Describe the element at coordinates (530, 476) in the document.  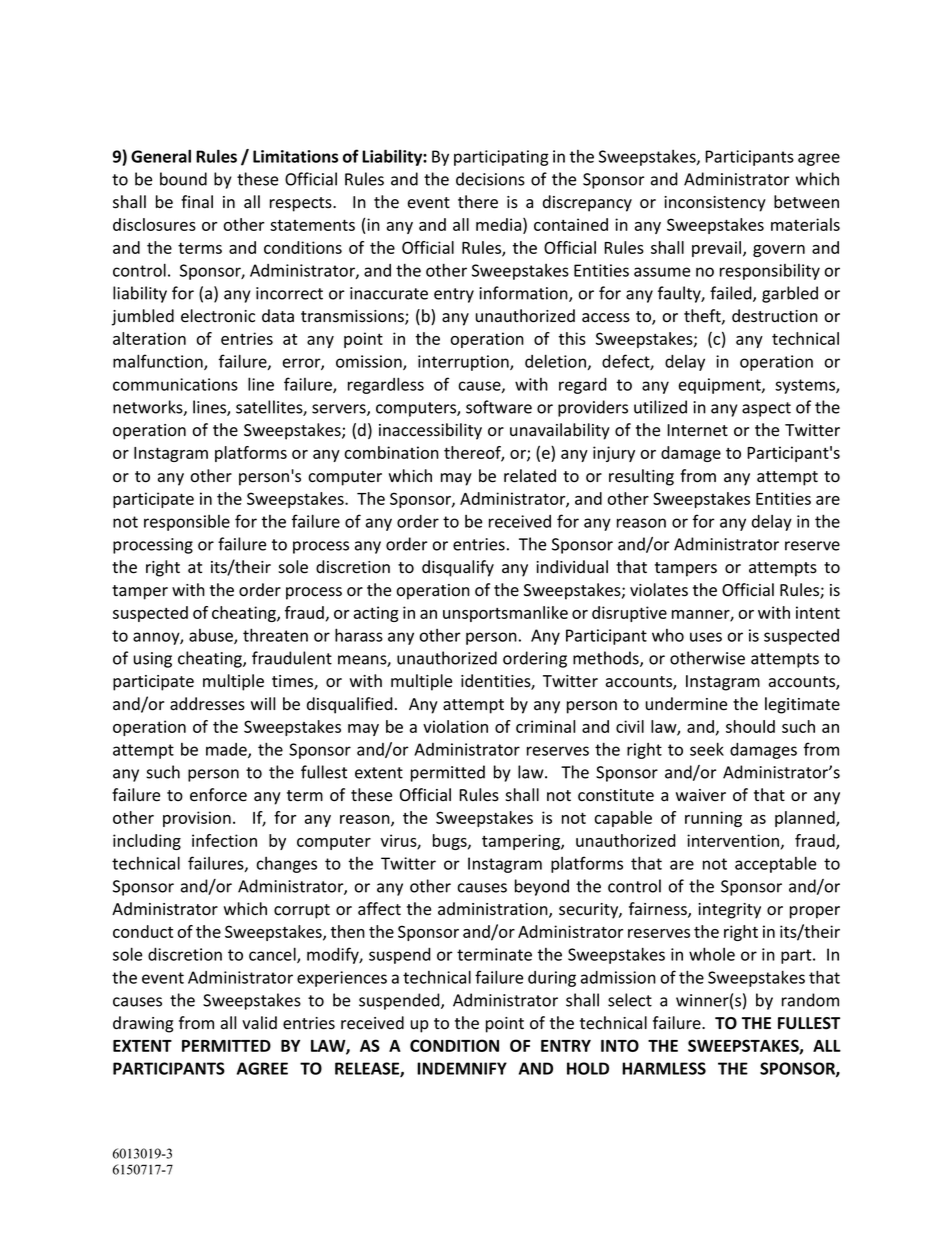
I see `related` at that location.
